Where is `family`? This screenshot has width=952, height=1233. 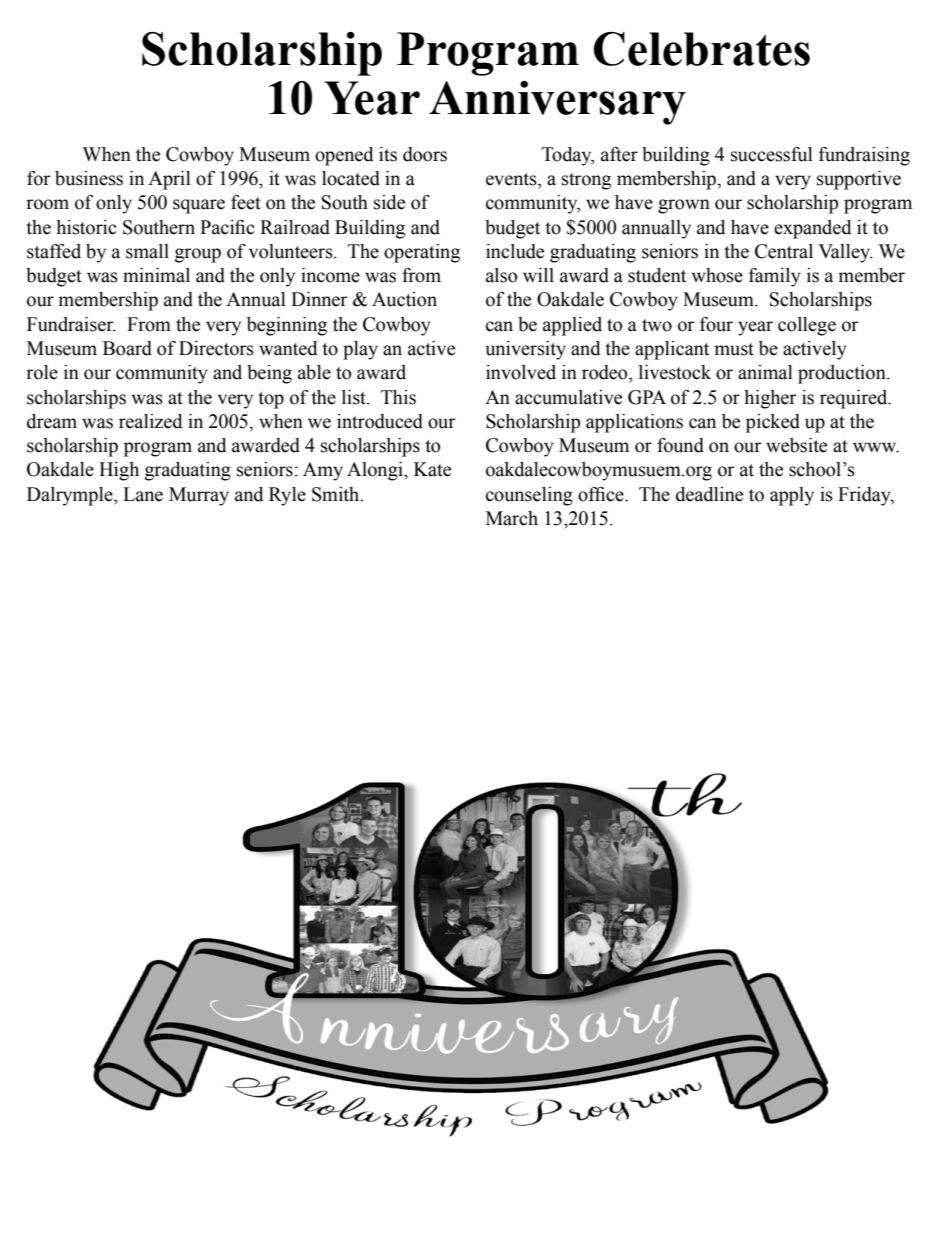
family is located at coordinates (775, 277).
